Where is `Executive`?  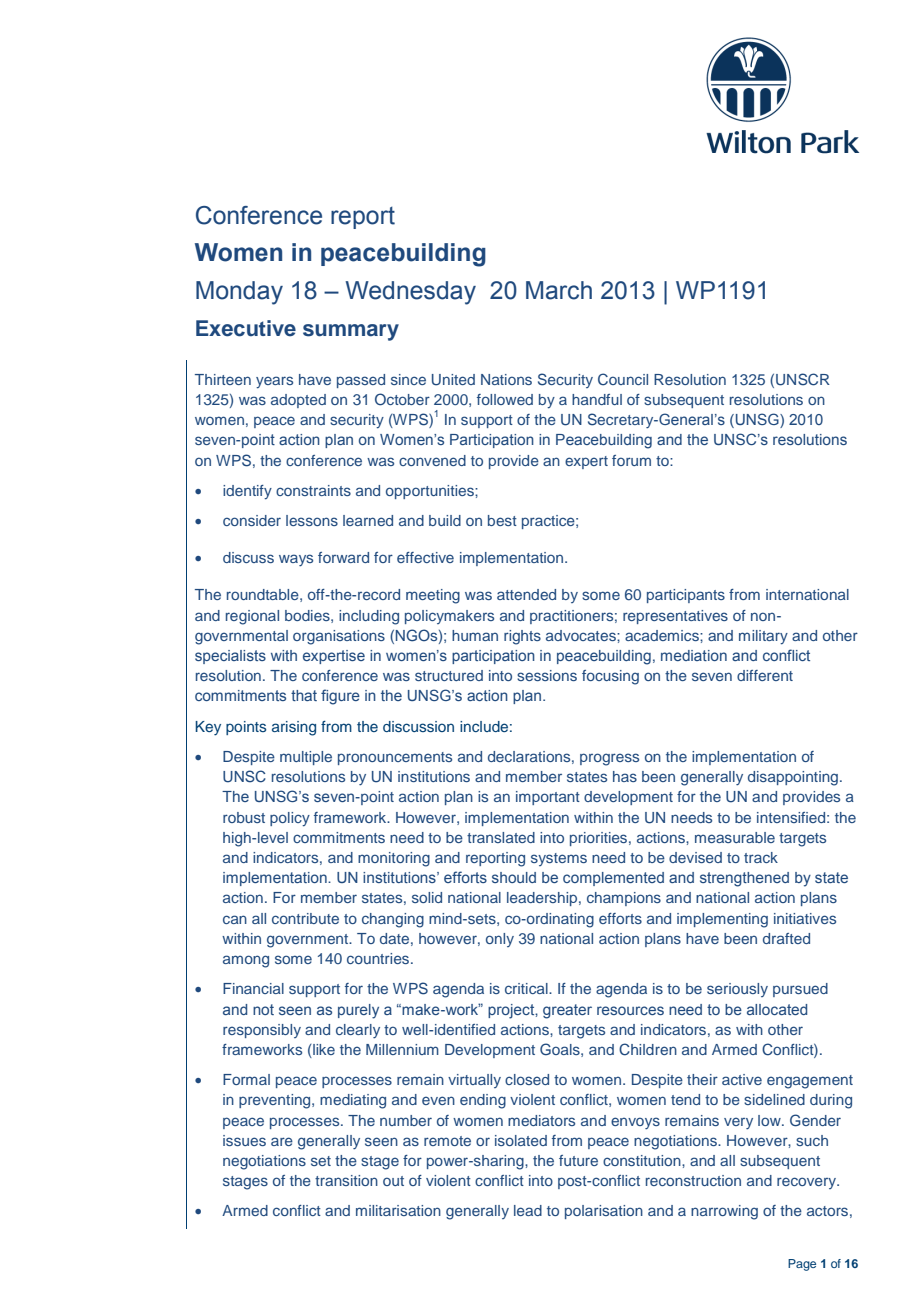
Executive is located at coordinates (246, 328).
